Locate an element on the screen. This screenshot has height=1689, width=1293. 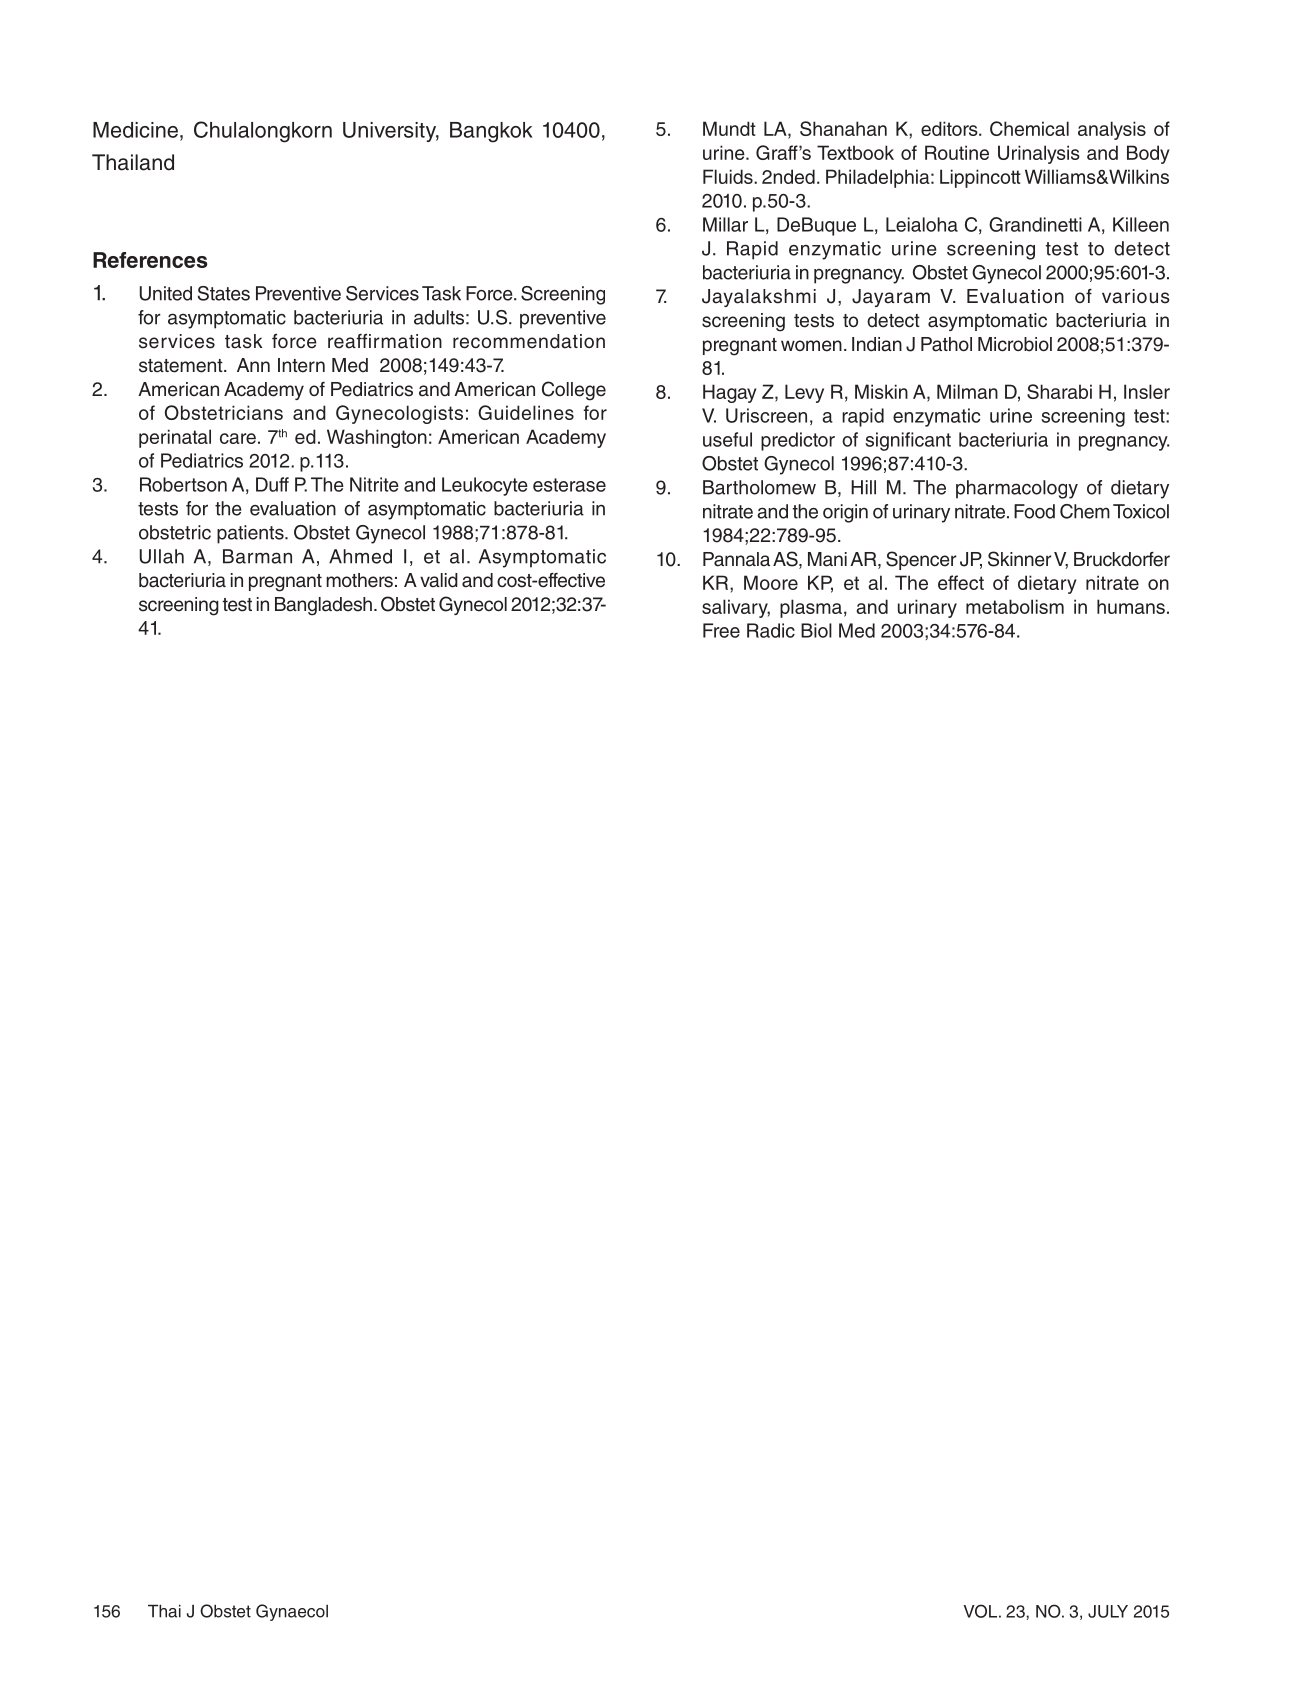
Bangladesh is located at coordinates (323, 606).
